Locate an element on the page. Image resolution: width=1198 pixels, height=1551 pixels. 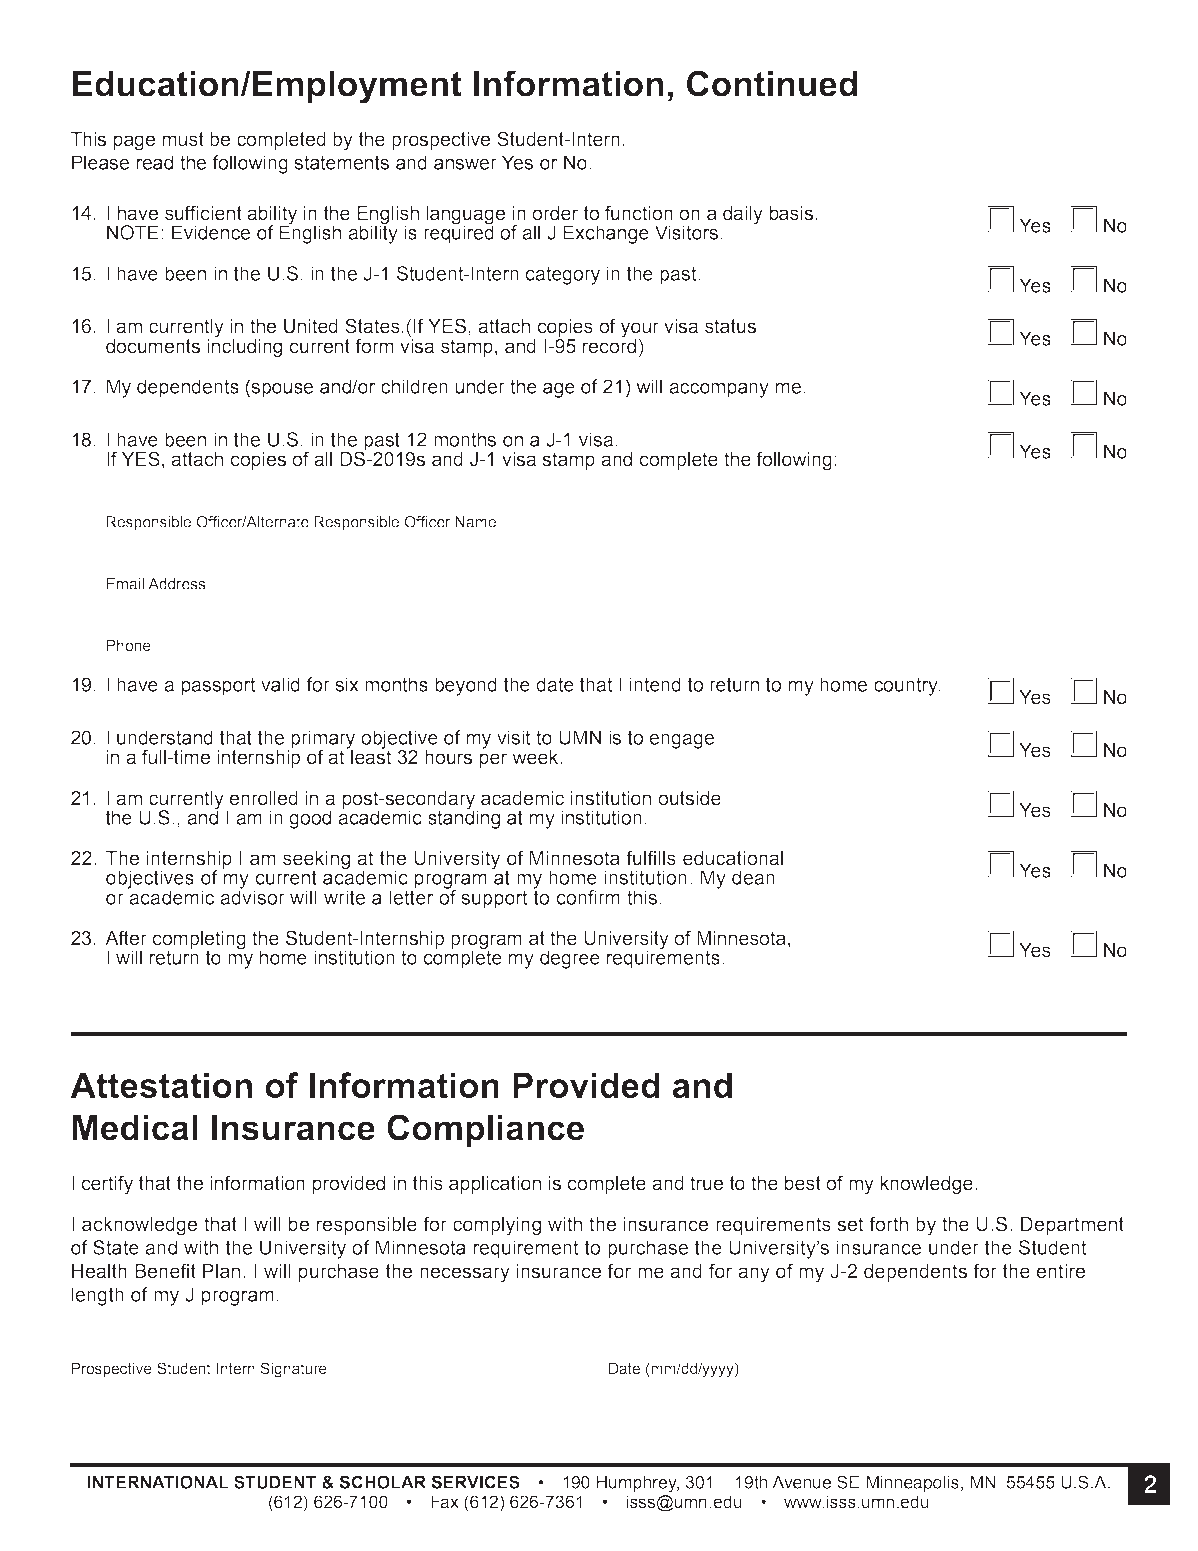
dean is located at coordinates (753, 877).
